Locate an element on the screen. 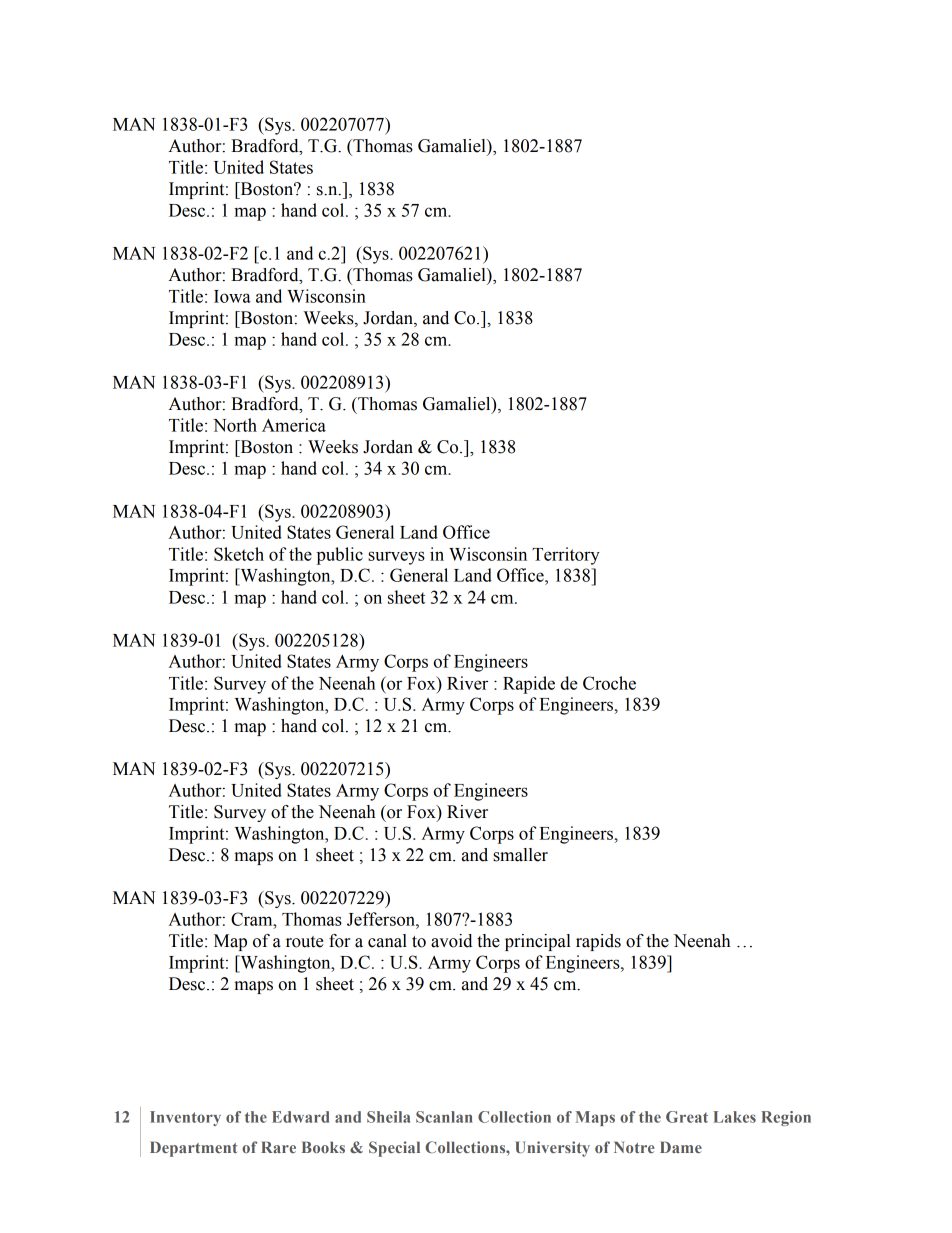 The height and width of the screenshot is (1233, 952). University is located at coordinates (552, 1149).
